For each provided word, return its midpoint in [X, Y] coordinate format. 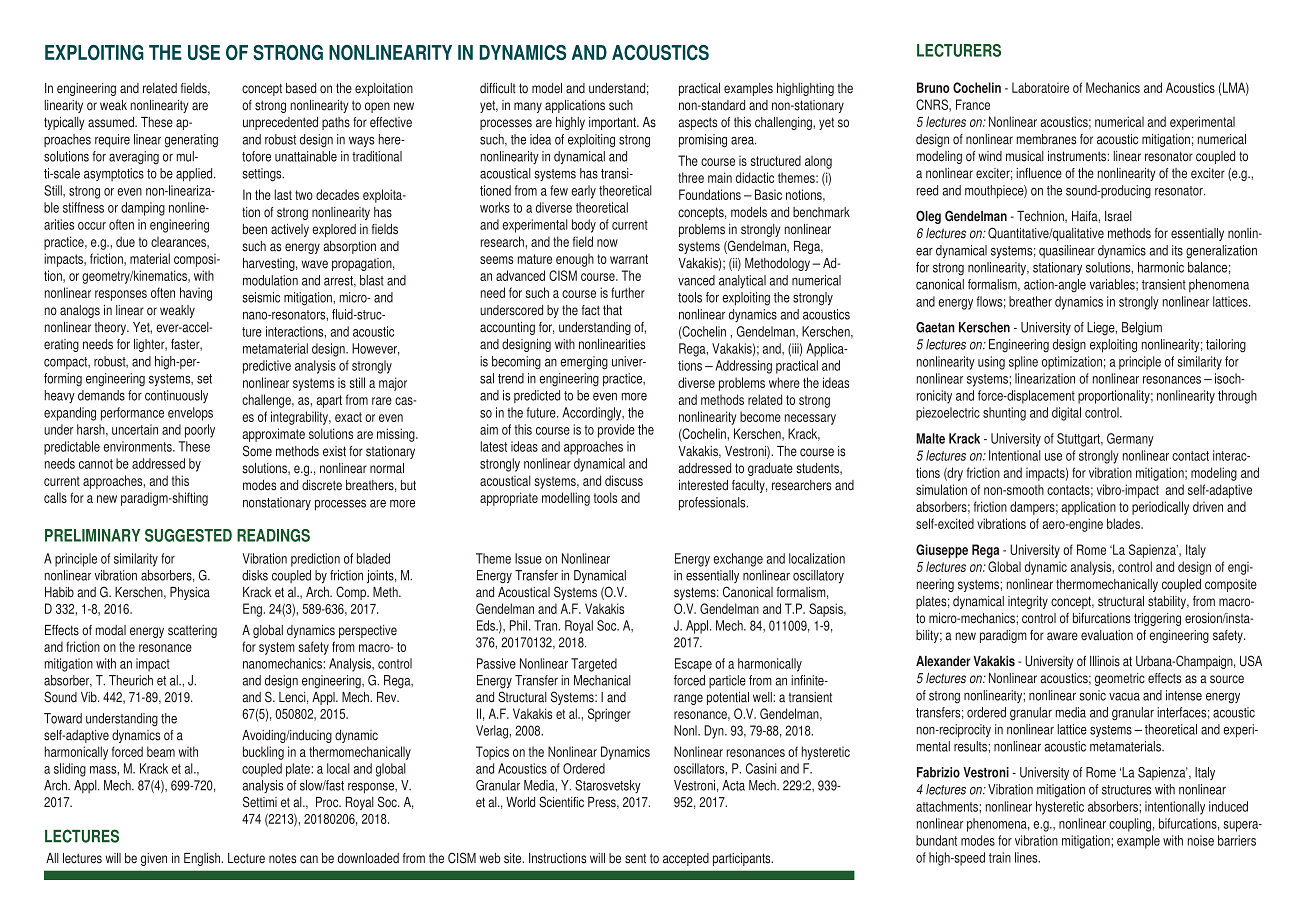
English [203, 859]
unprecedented [280, 123]
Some [257, 451]
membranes [1046, 139]
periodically [1160, 508]
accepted [686, 859]
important [613, 123]
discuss [624, 480]
